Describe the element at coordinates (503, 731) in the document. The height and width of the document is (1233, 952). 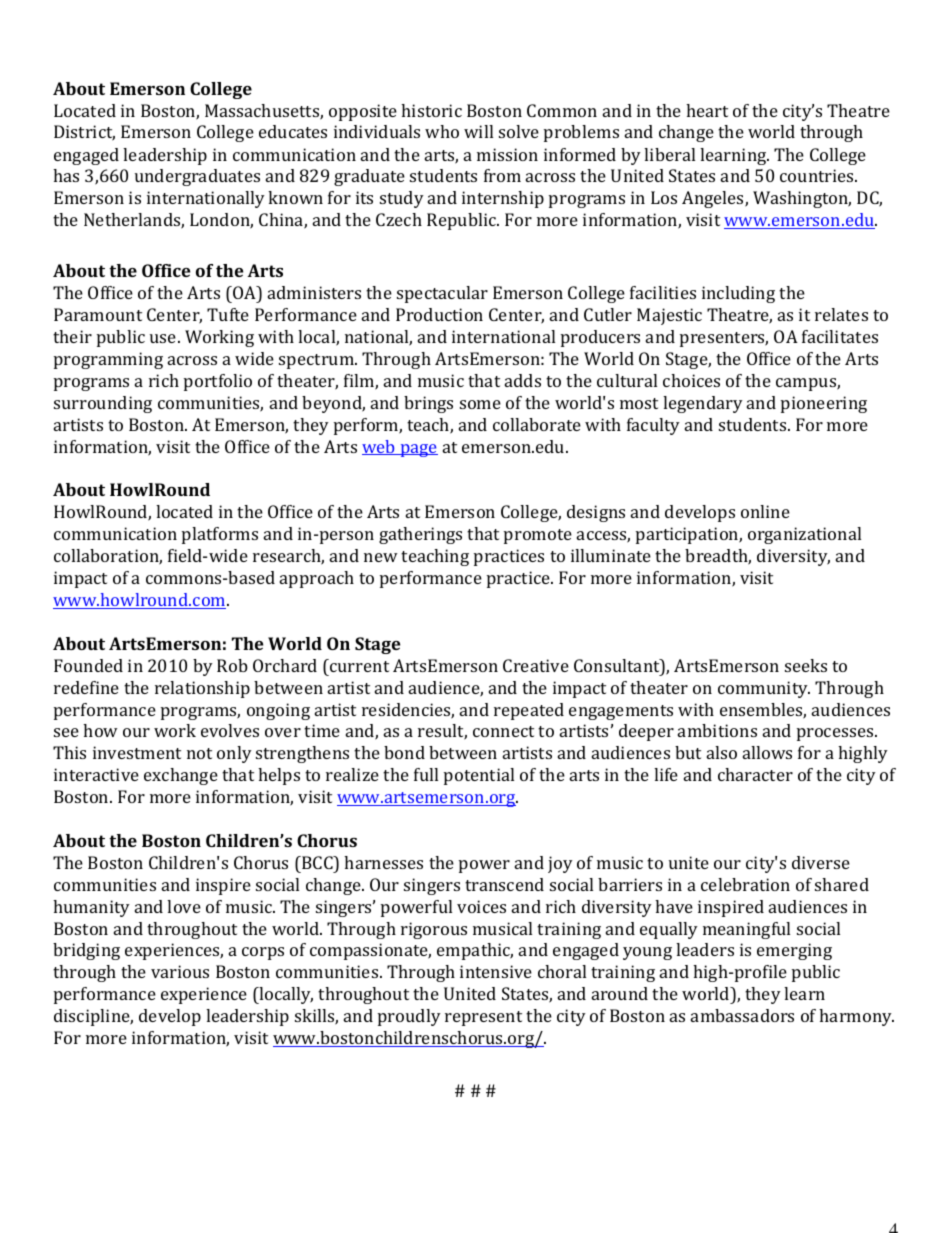
I see `connect` at that location.
